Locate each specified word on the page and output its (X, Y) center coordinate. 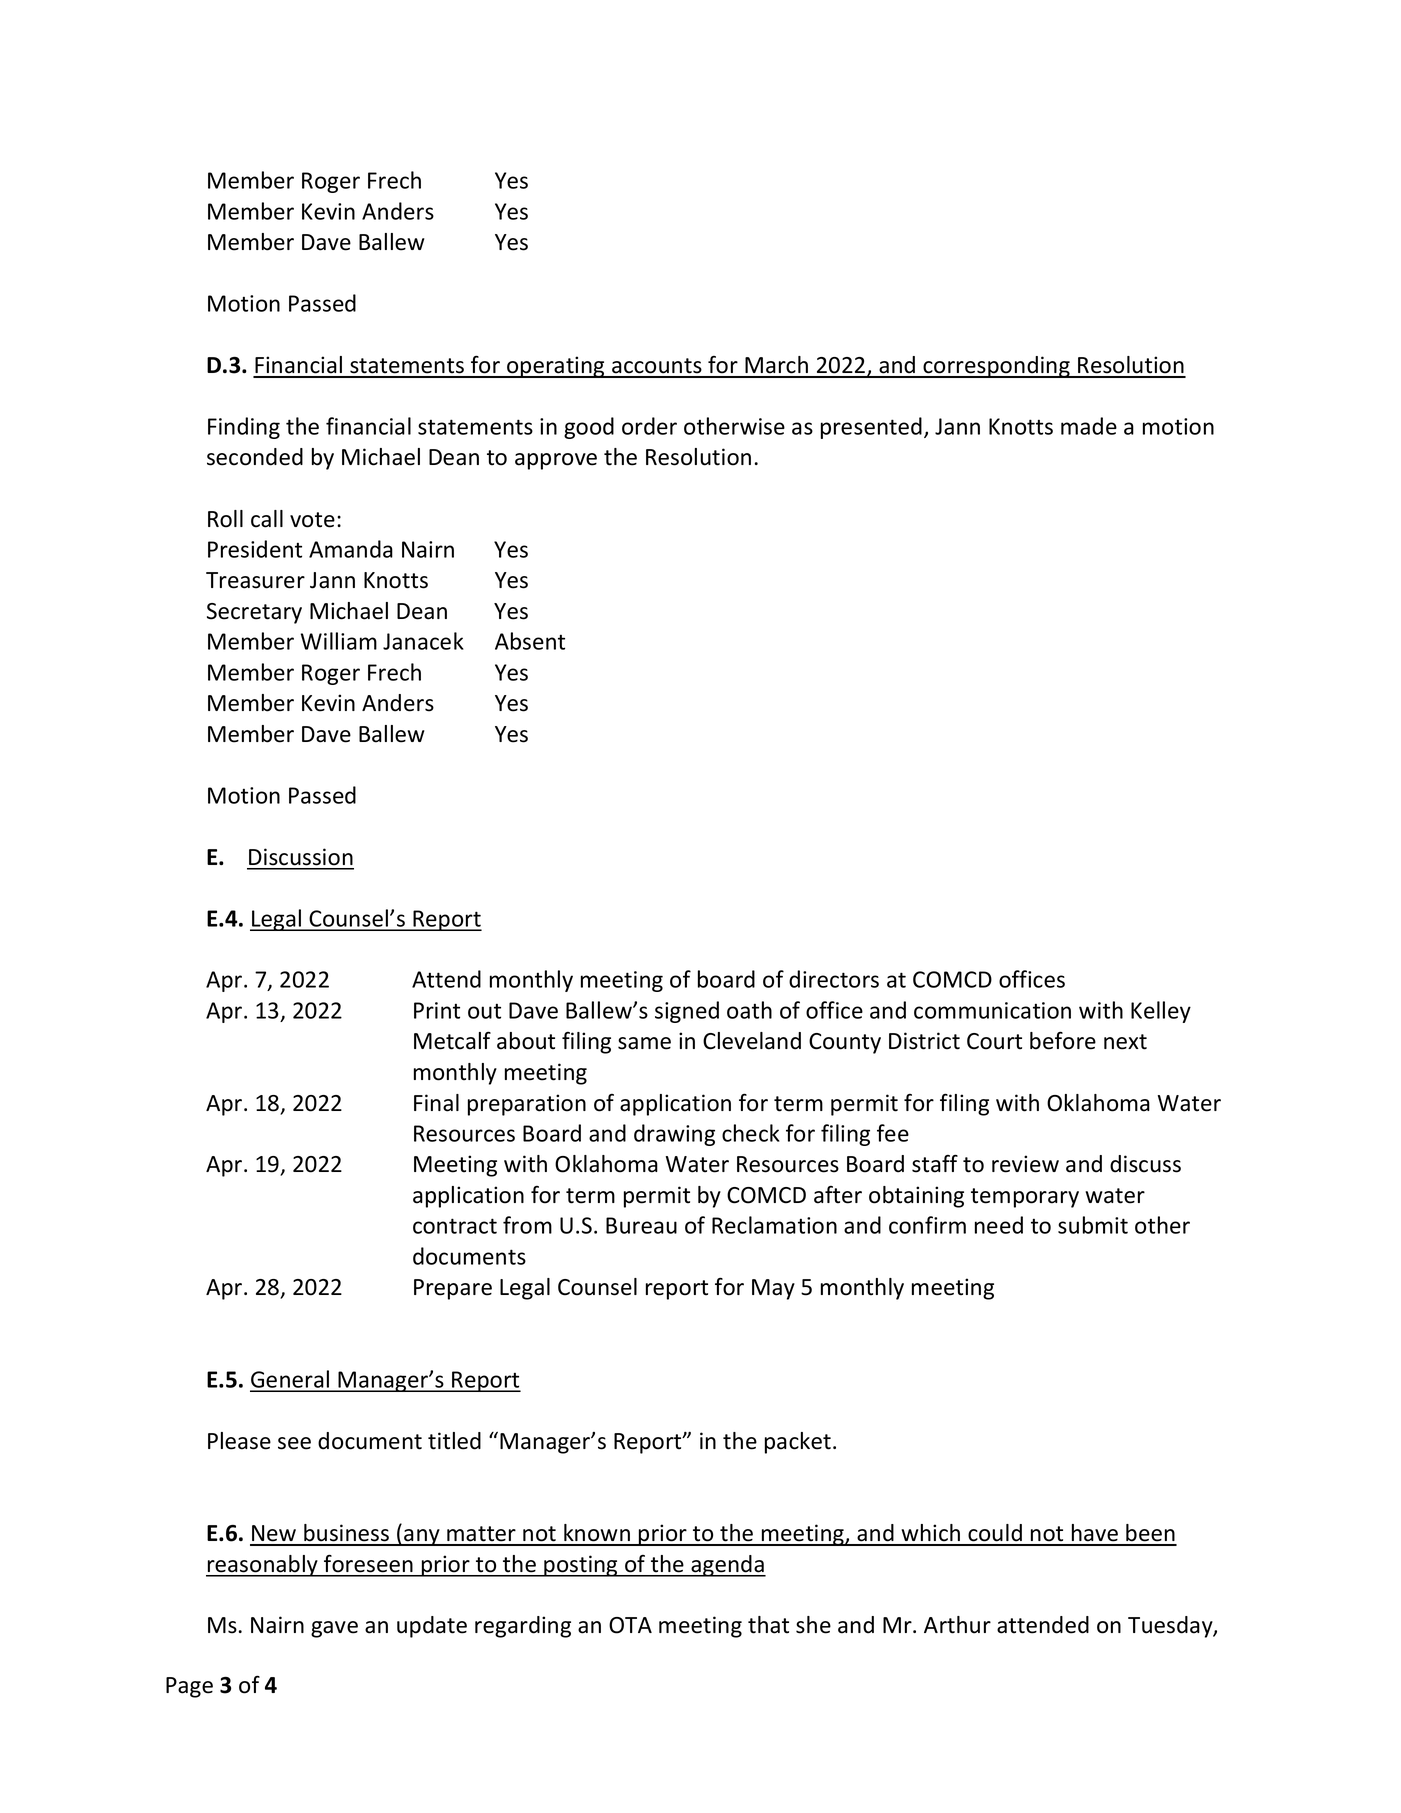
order (649, 426)
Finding (244, 428)
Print (437, 1010)
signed (687, 1012)
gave (334, 1629)
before (1063, 1040)
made (1089, 426)
